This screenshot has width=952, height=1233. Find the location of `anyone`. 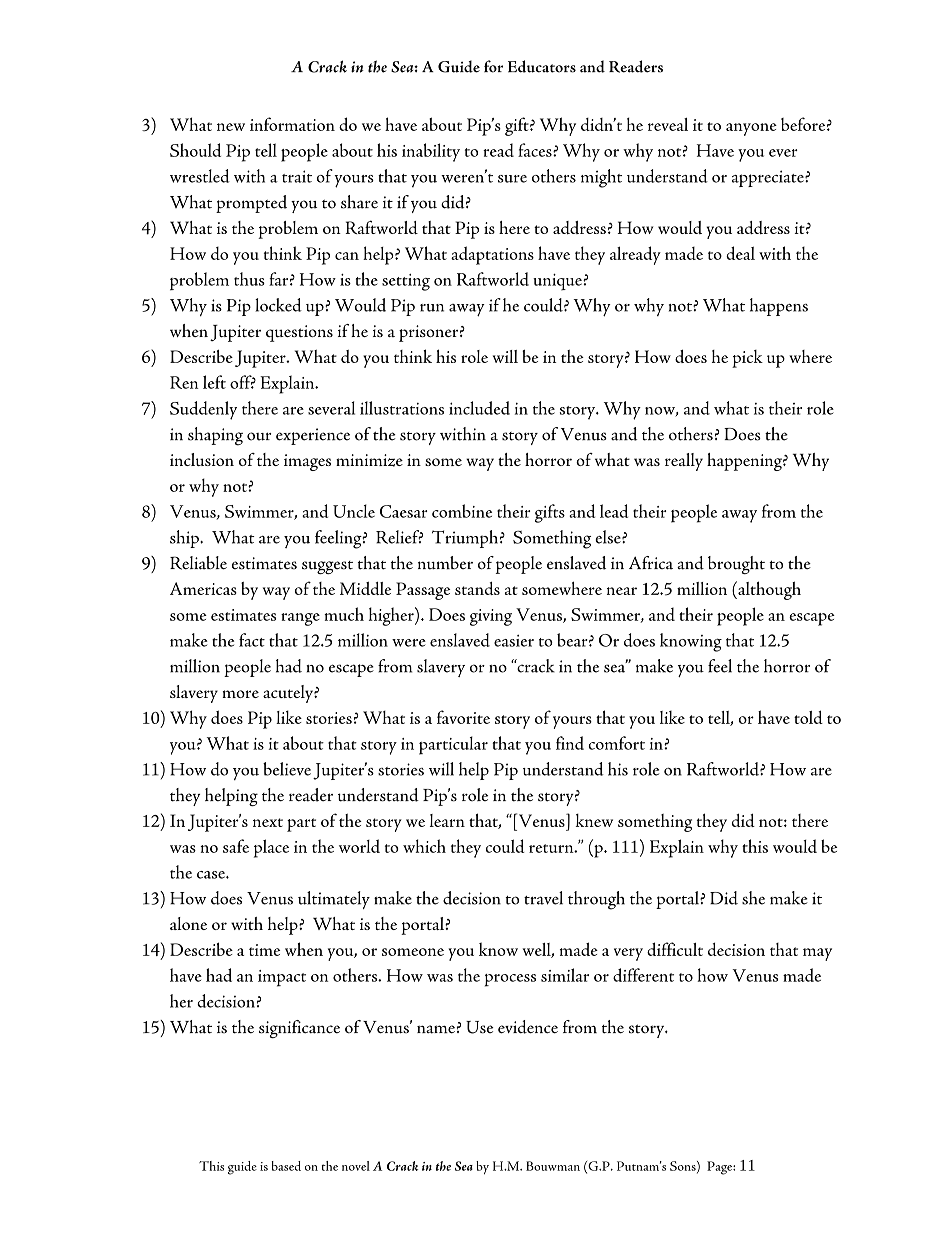

anyone is located at coordinates (751, 129).
